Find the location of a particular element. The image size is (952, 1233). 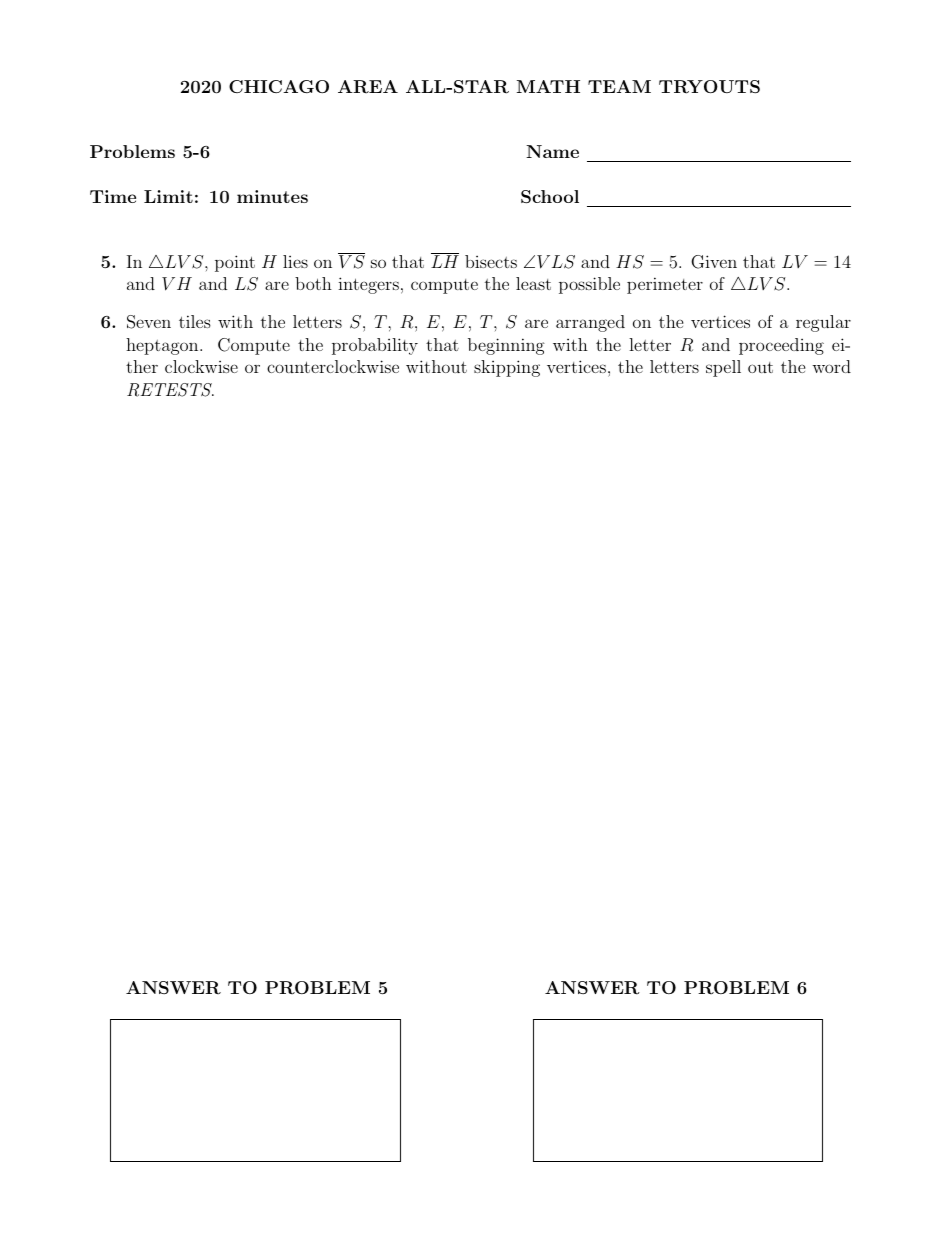

Given is located at coordinates (714, 262).
